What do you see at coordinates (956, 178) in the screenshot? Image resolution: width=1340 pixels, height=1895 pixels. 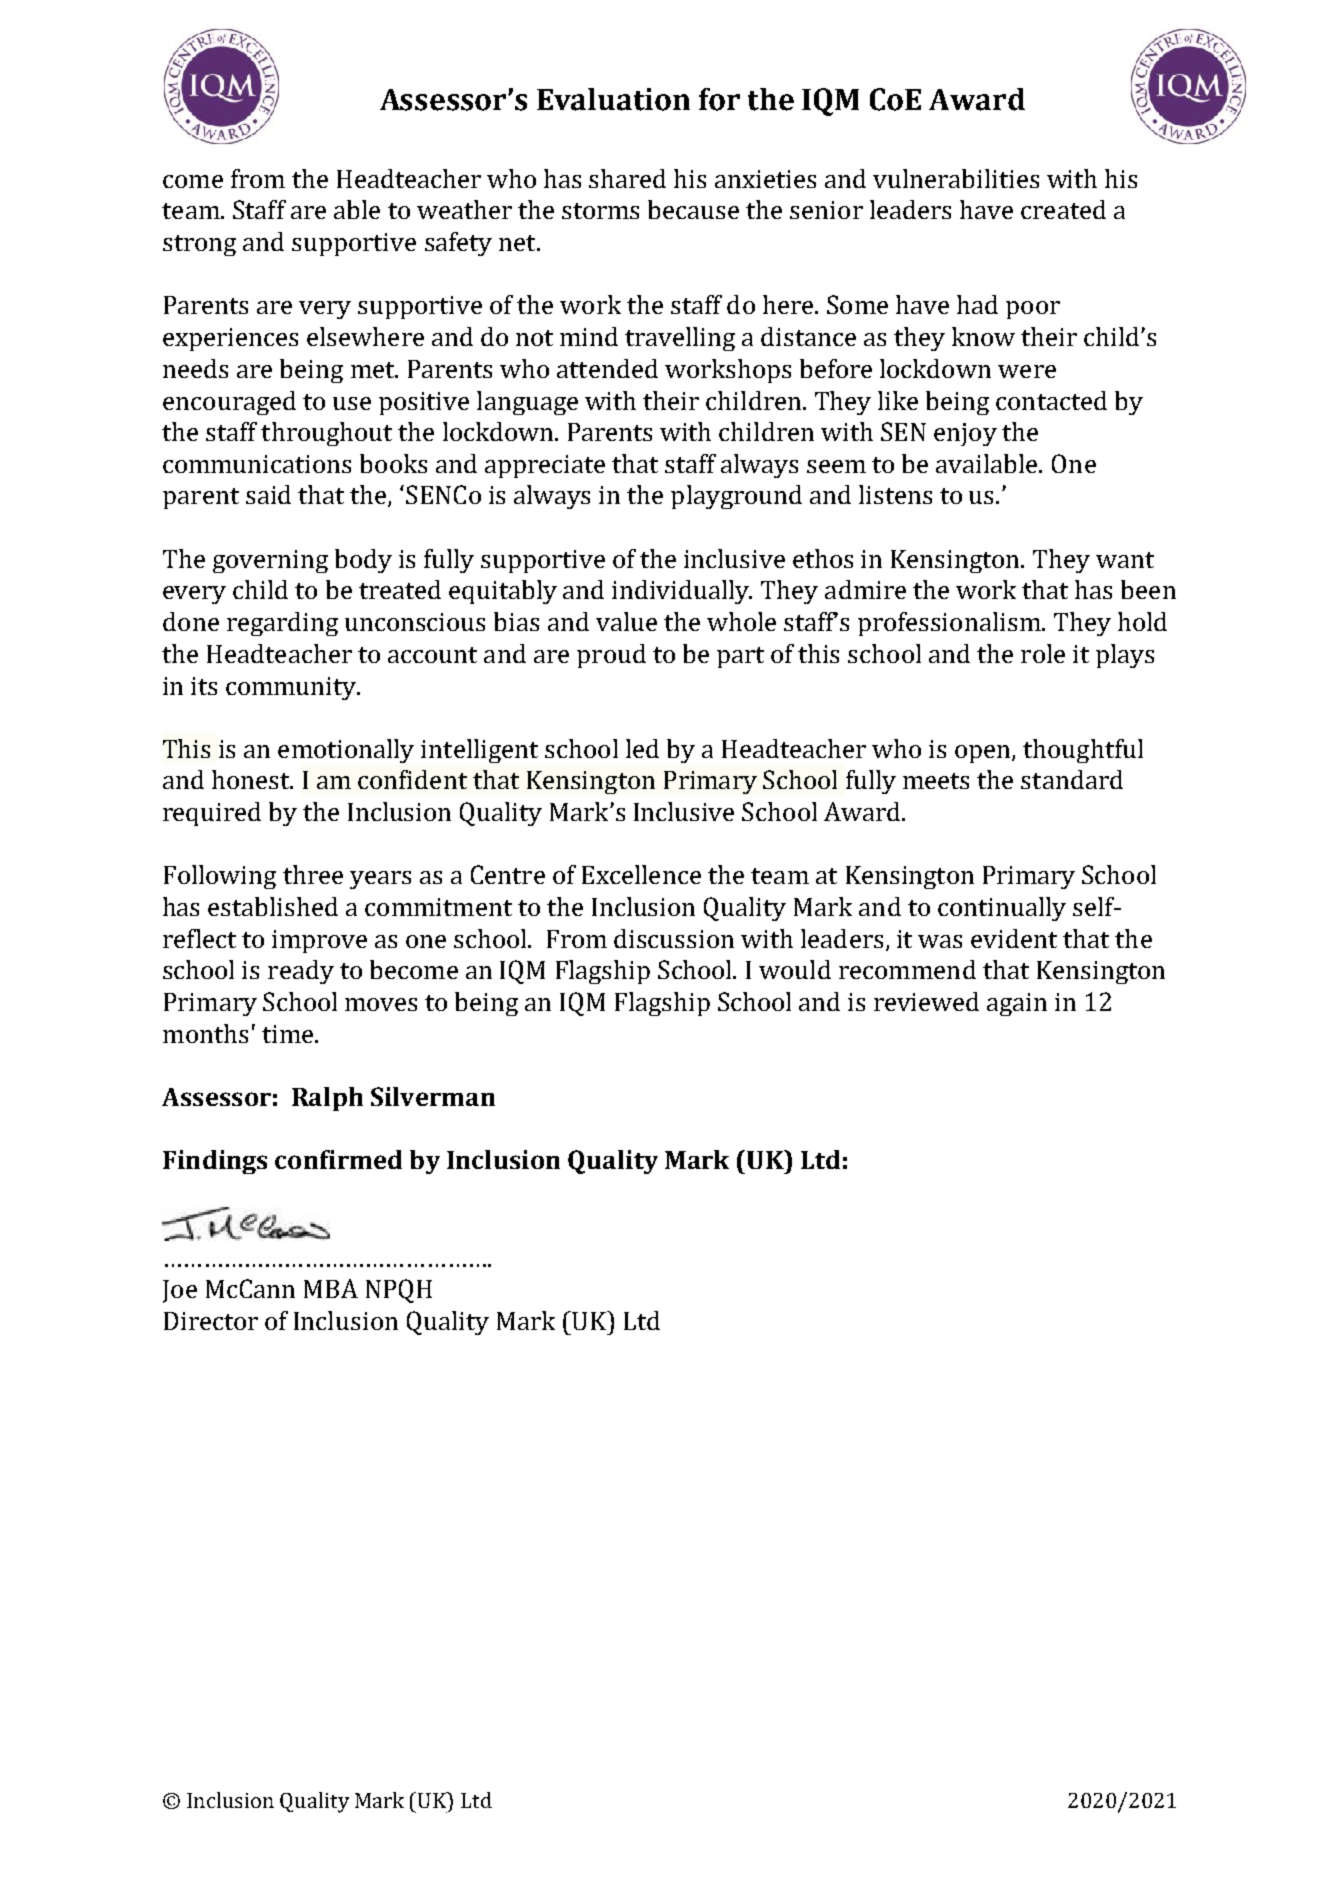 I see `vulnerabilities` at bounding box center [956, 178].
